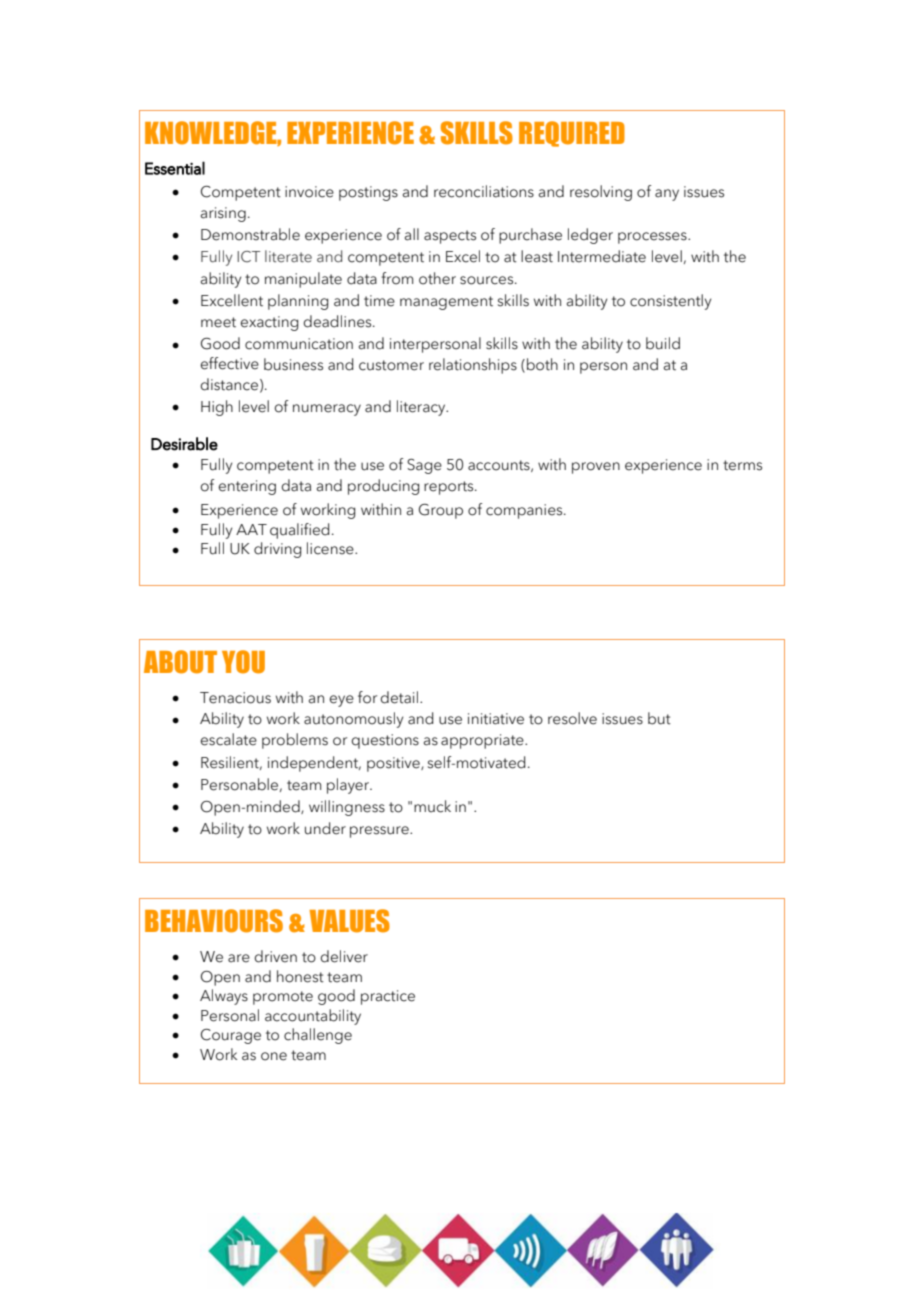  I want to click on but, so click(659, 718).
